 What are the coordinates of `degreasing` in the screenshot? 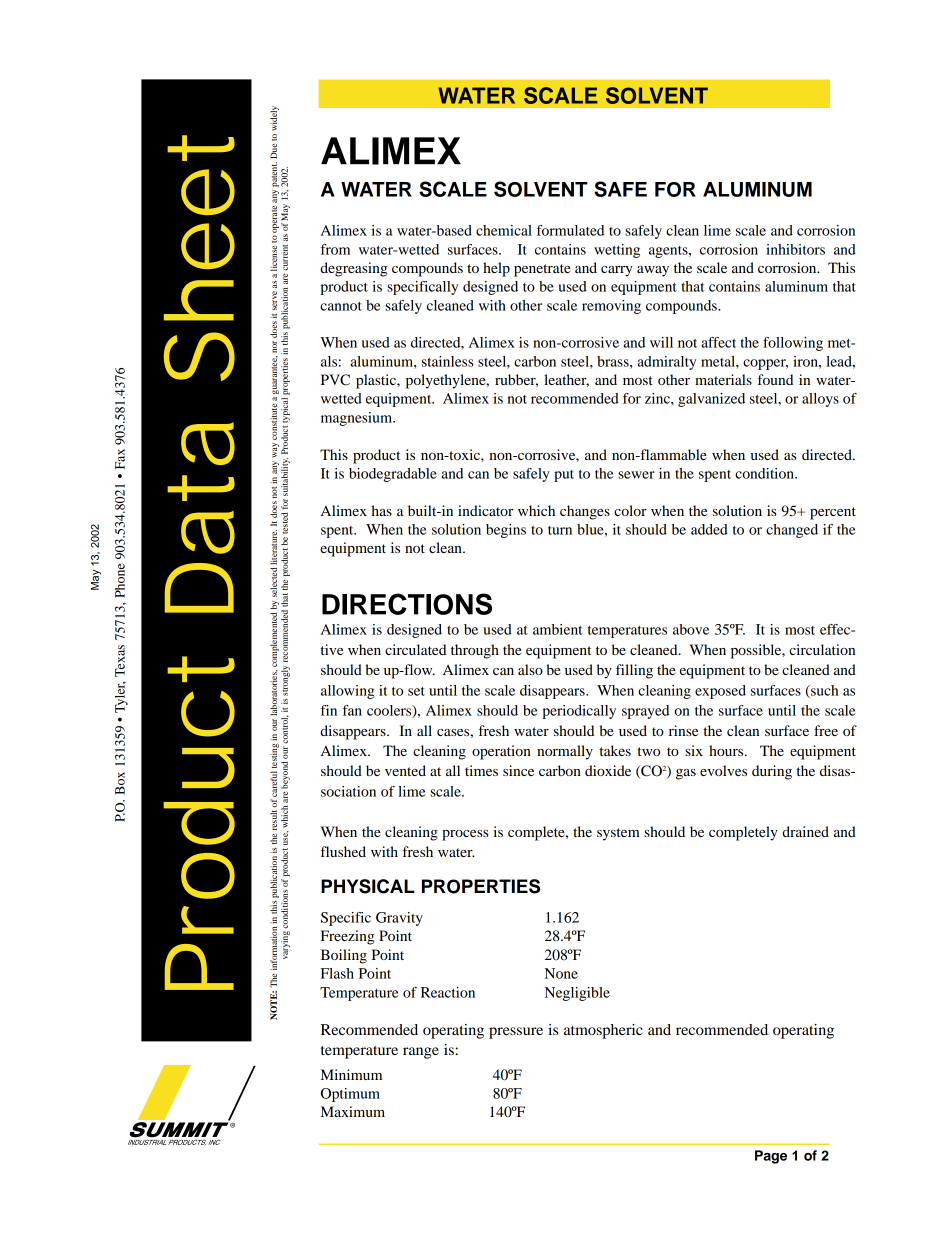 It's located at (354, 269).
